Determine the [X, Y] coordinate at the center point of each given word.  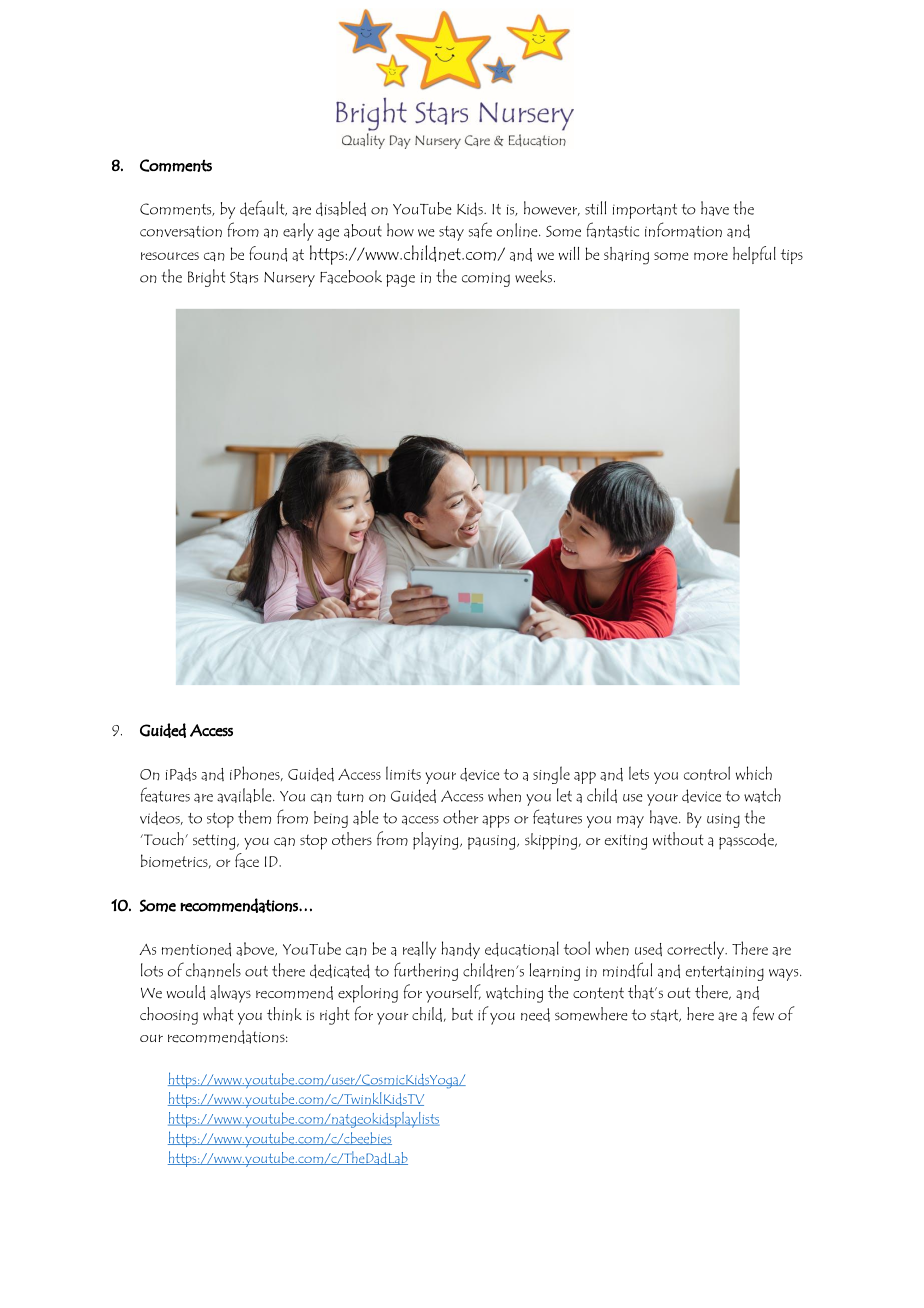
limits [403, 773]
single [551, 775]
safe [480, 230]
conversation [181, 232]
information [683, 230]
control [707, 773]
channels [213, 970]
